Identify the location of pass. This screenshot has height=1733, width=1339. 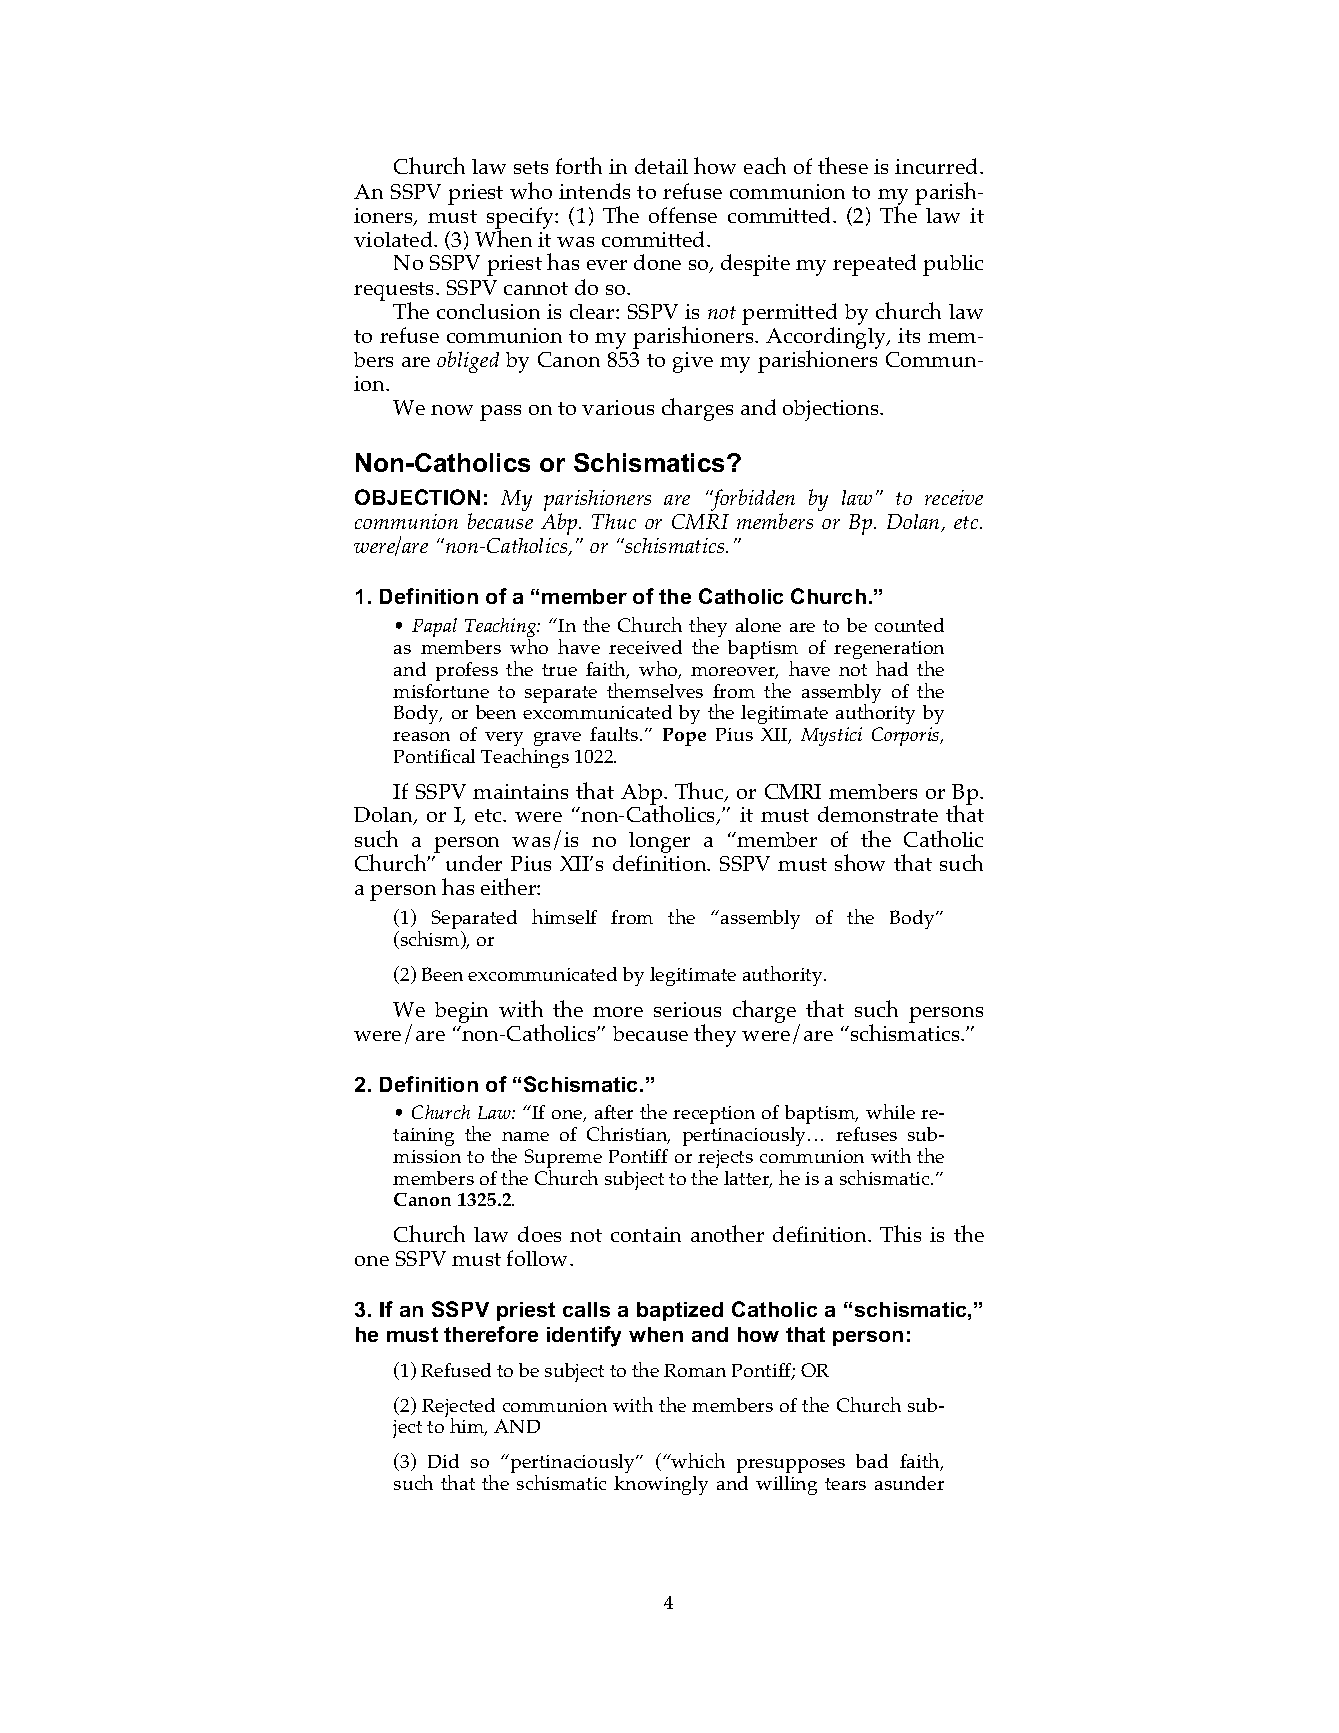
(500, 413).
